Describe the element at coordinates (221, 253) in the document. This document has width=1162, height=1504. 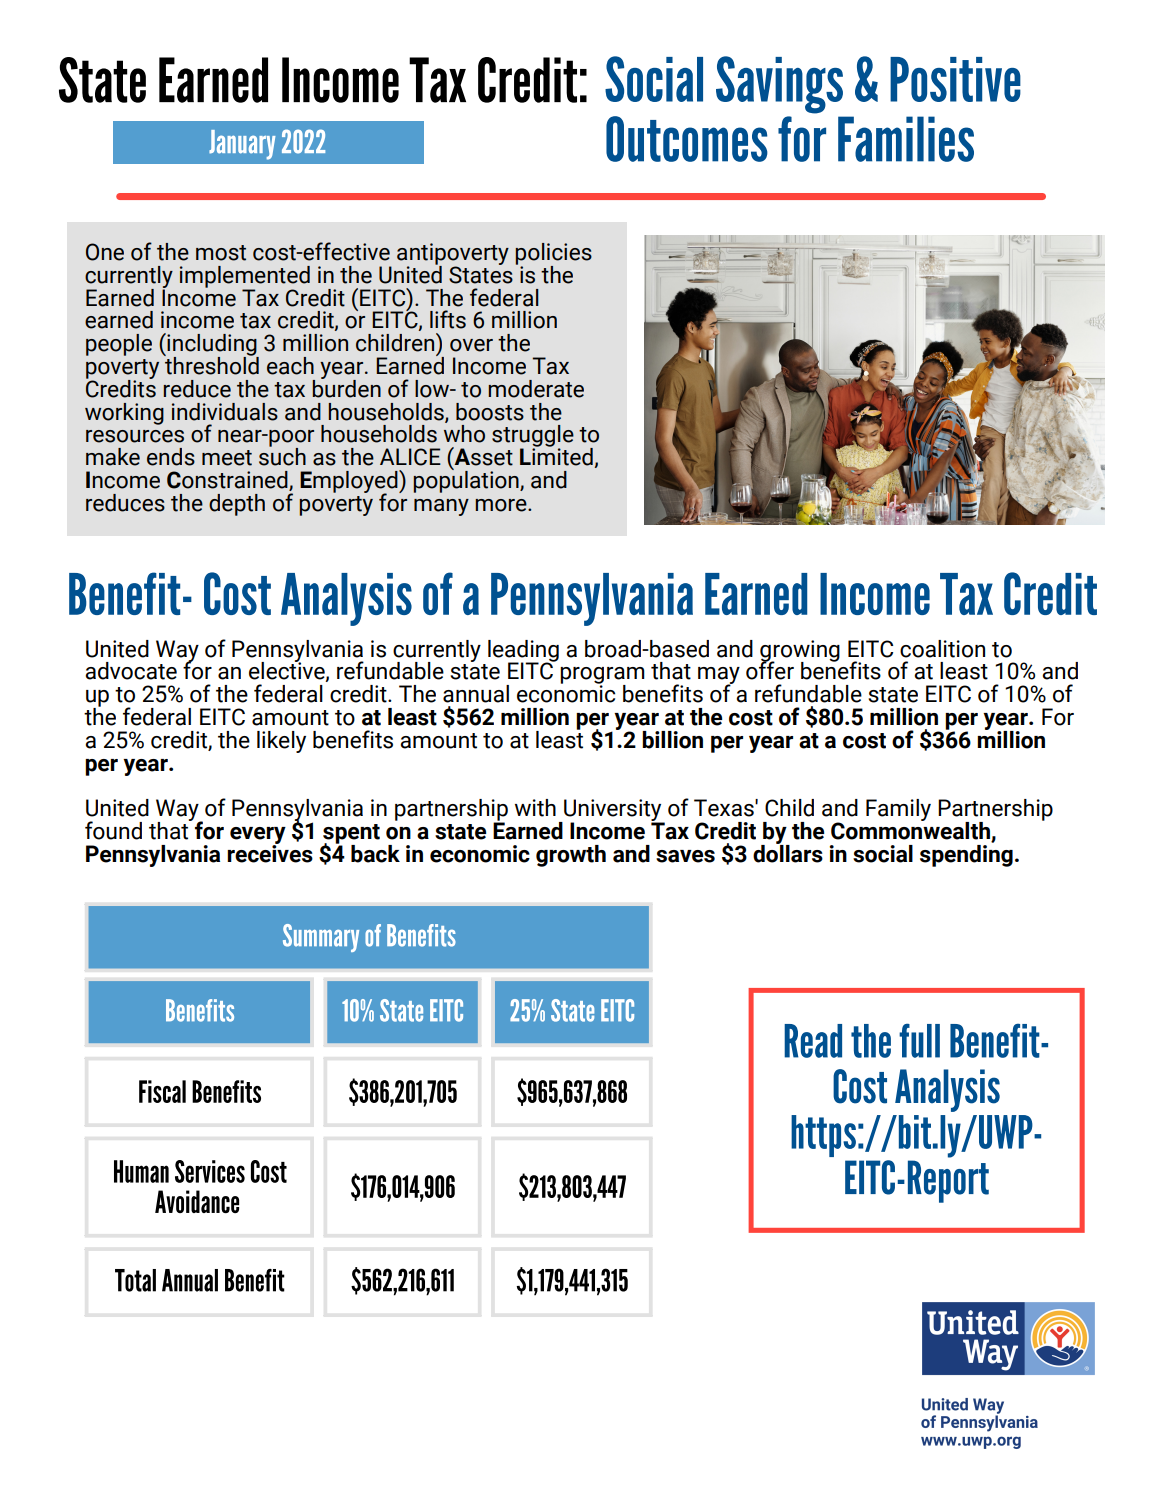
I see `most` at that location.
